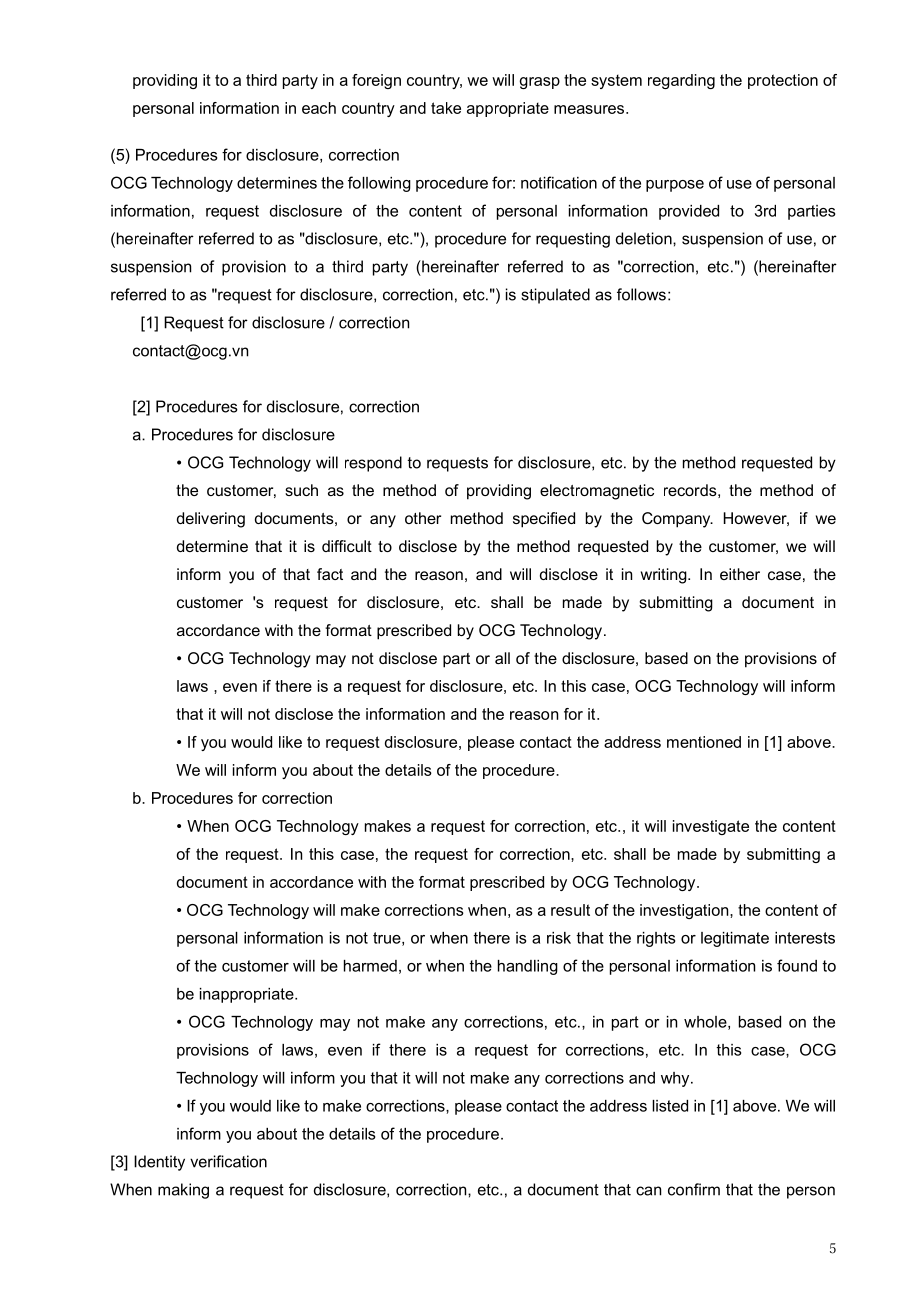 This screenshot has height=1308, width=924. I want to click on specified, so click(544, 520).
